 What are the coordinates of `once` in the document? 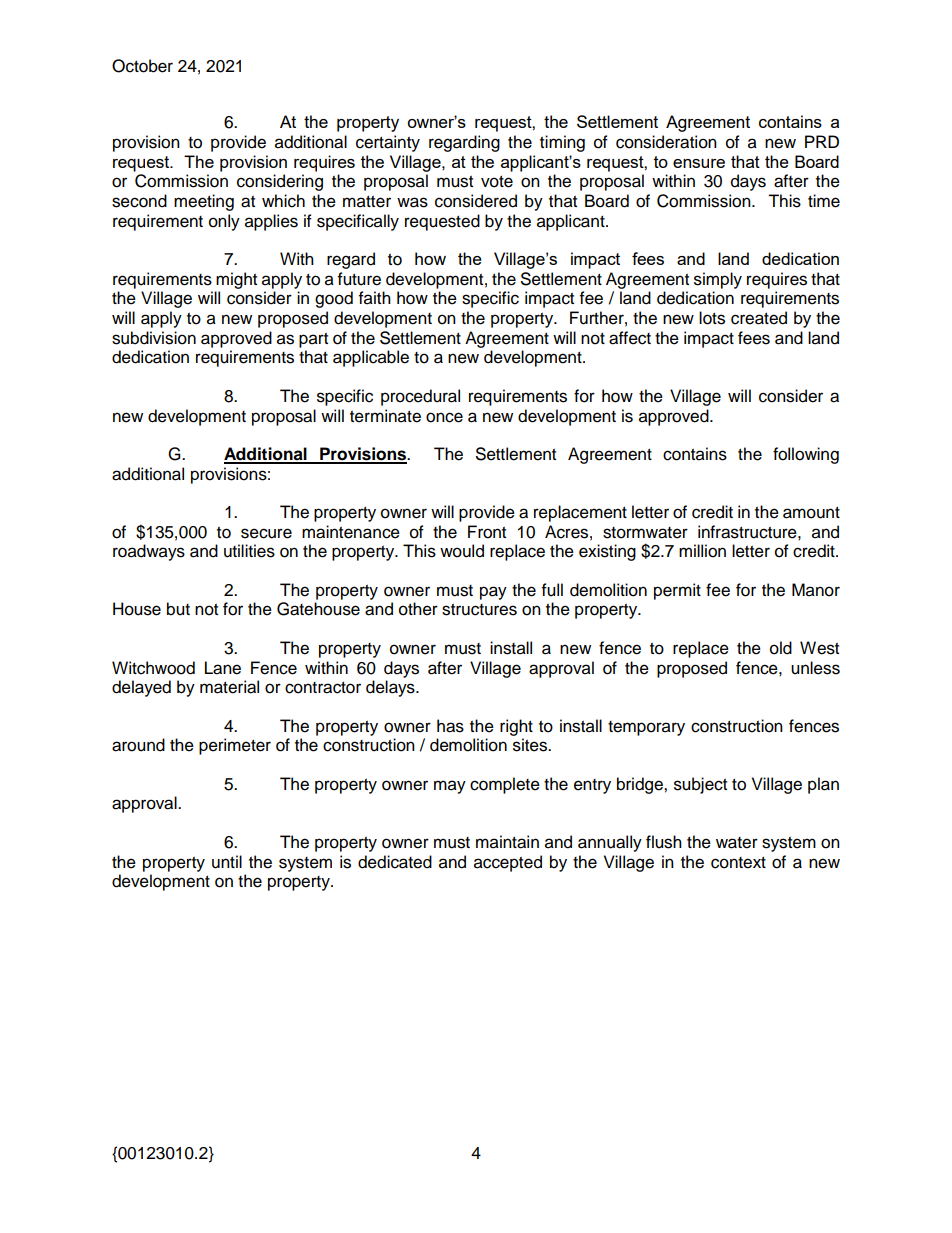 It's located at (444, 417).
